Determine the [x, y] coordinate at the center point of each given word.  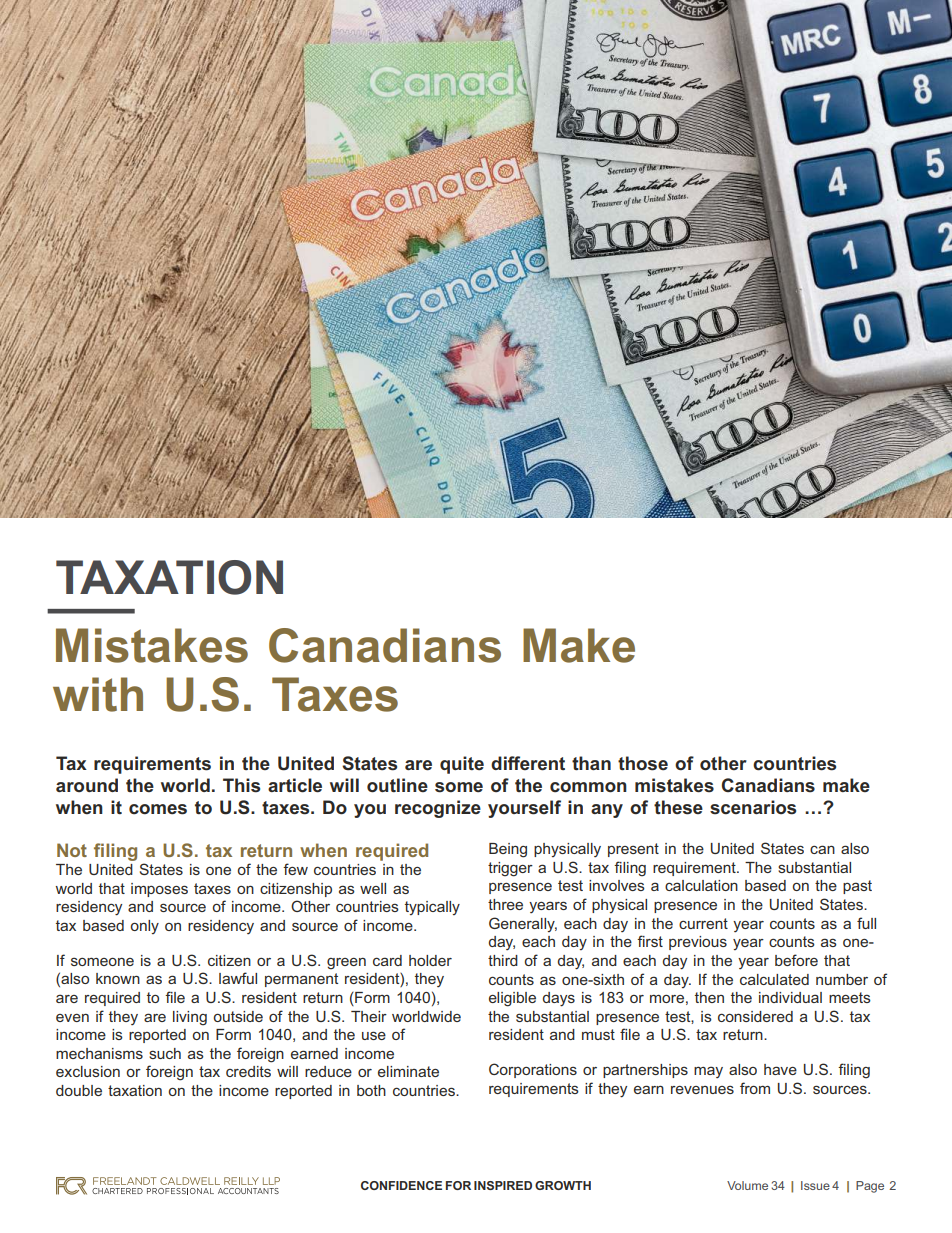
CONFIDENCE [401, 1185]
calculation [701, 885]
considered [755, 1016]
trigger [510, 869]
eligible [512, 999]
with [98, 694]
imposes [159, 890]
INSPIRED [503, 1185]
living [190, 1018]
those [643, 763]
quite [462, 765]
